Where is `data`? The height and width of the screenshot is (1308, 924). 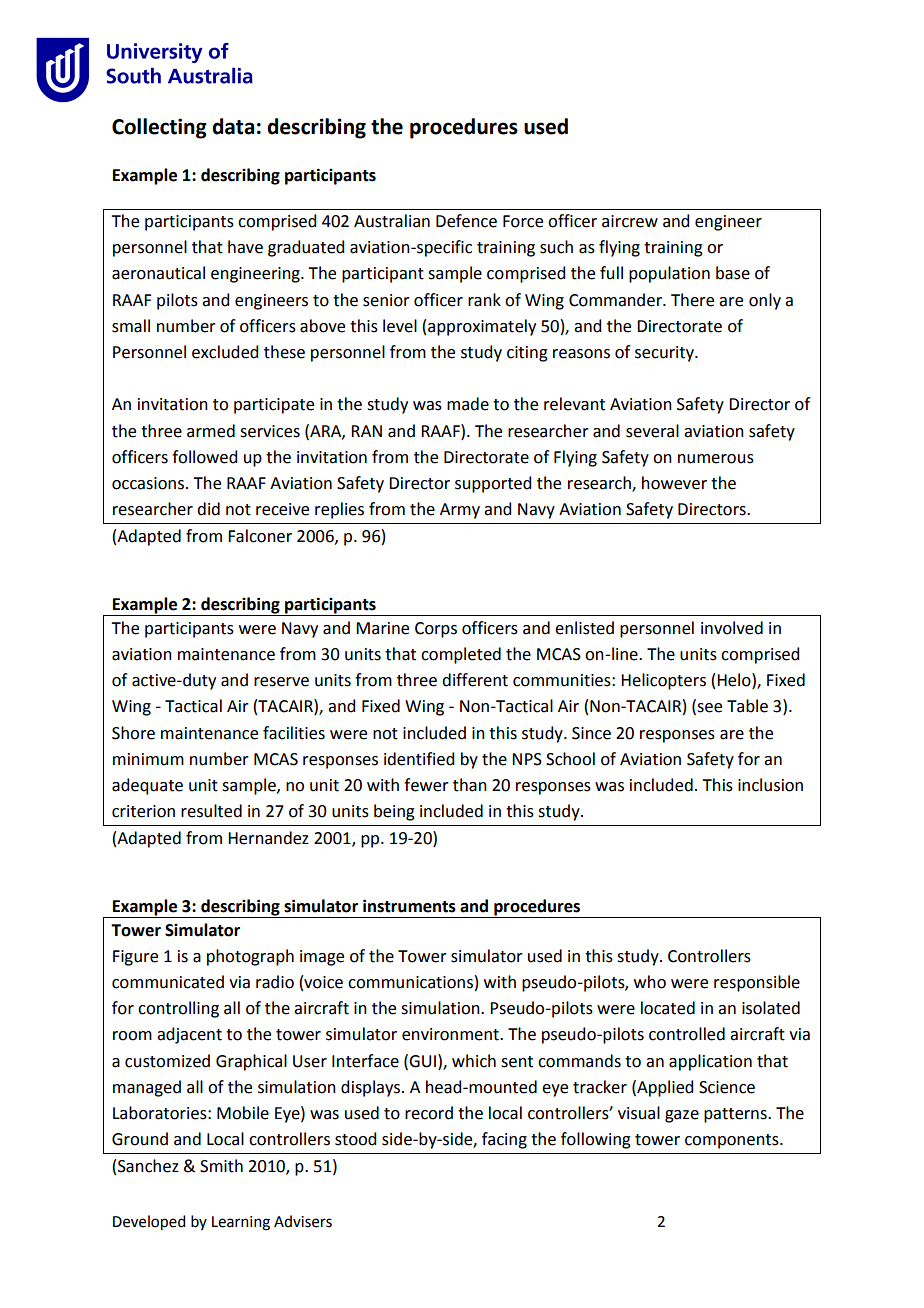 data is located at coordinates (233, 126).
